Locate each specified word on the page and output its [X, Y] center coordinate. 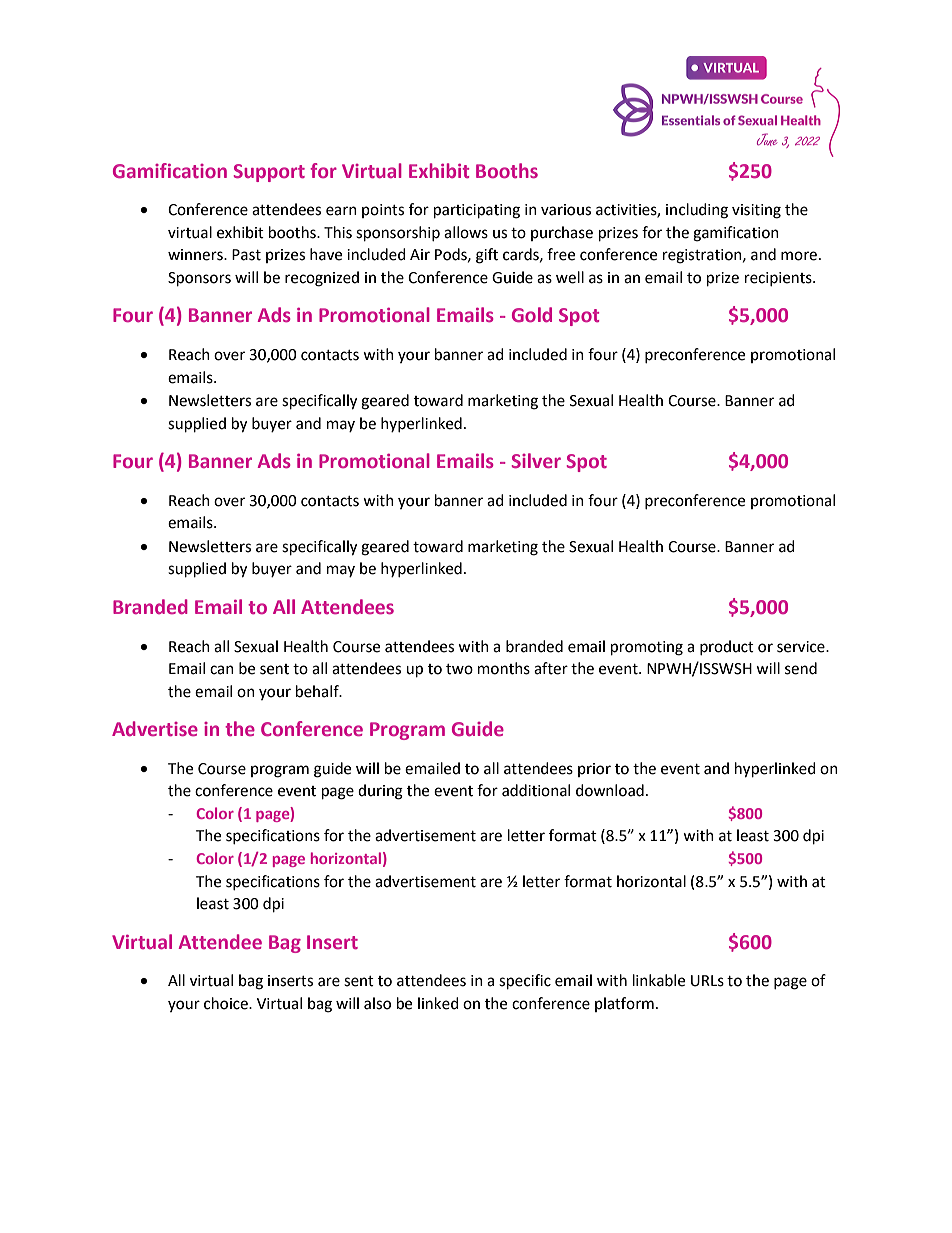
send [801, 668]
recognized [322, 279]
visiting [756, 211]
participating [477, 211]
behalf [318, 691]
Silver [536, 460]
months [504, 668]
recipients [779, 279]
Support [269, 173]
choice [227, 1003]
